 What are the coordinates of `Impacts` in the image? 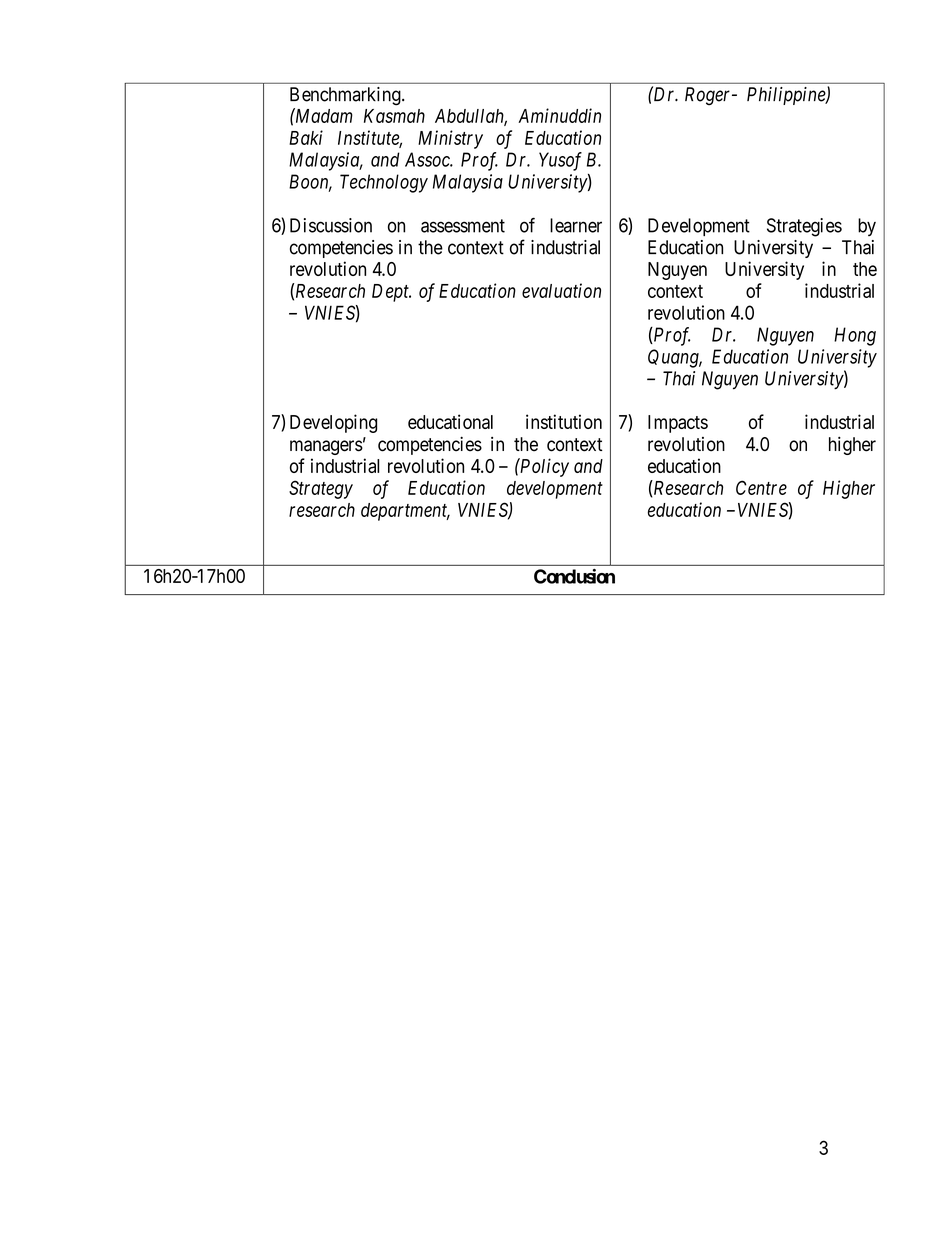 It's located at (678, 424).
